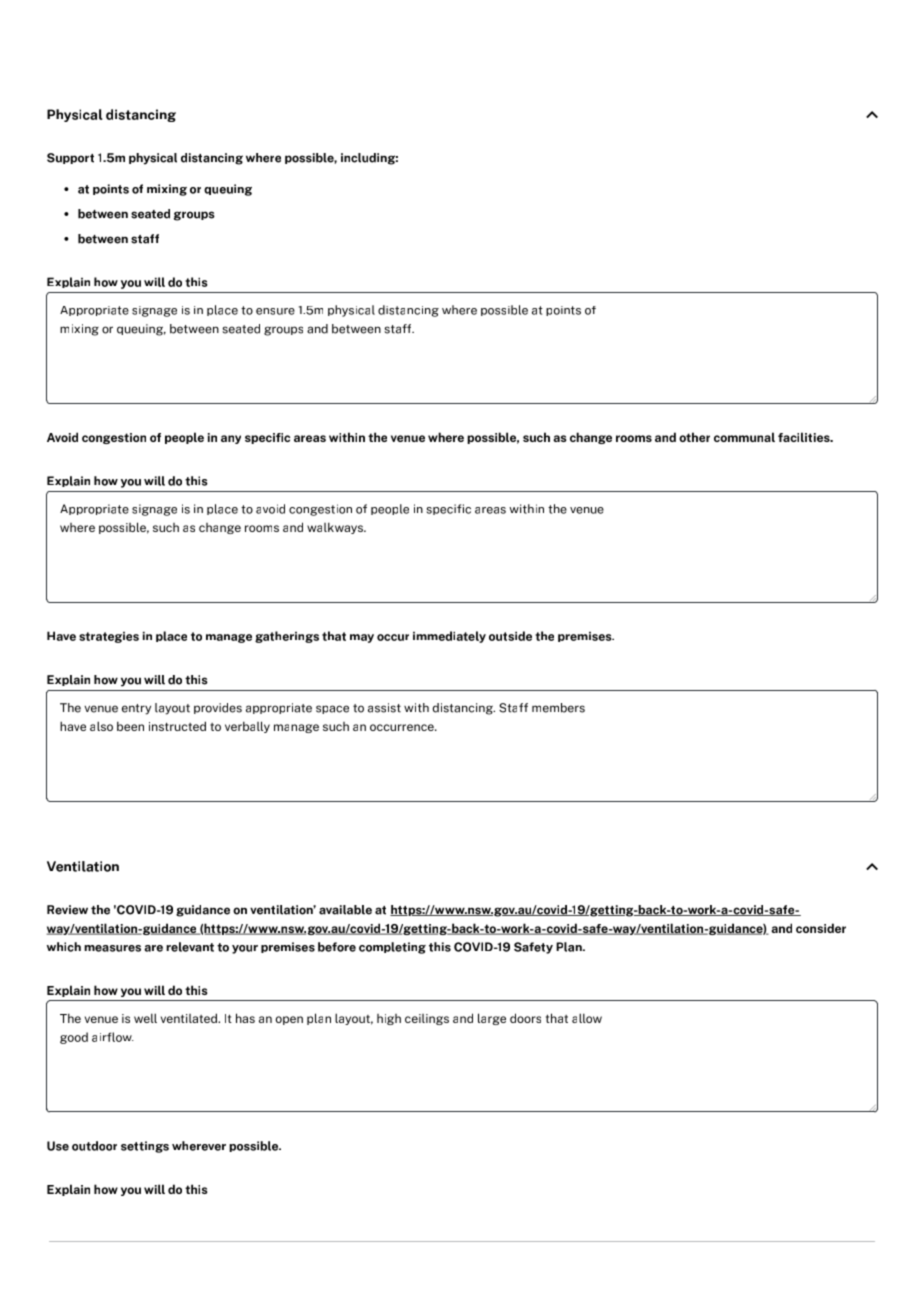  What do you see at coordinates (145, 1147) in the page?
I see `settings` at bounding box center [145, 1147].
